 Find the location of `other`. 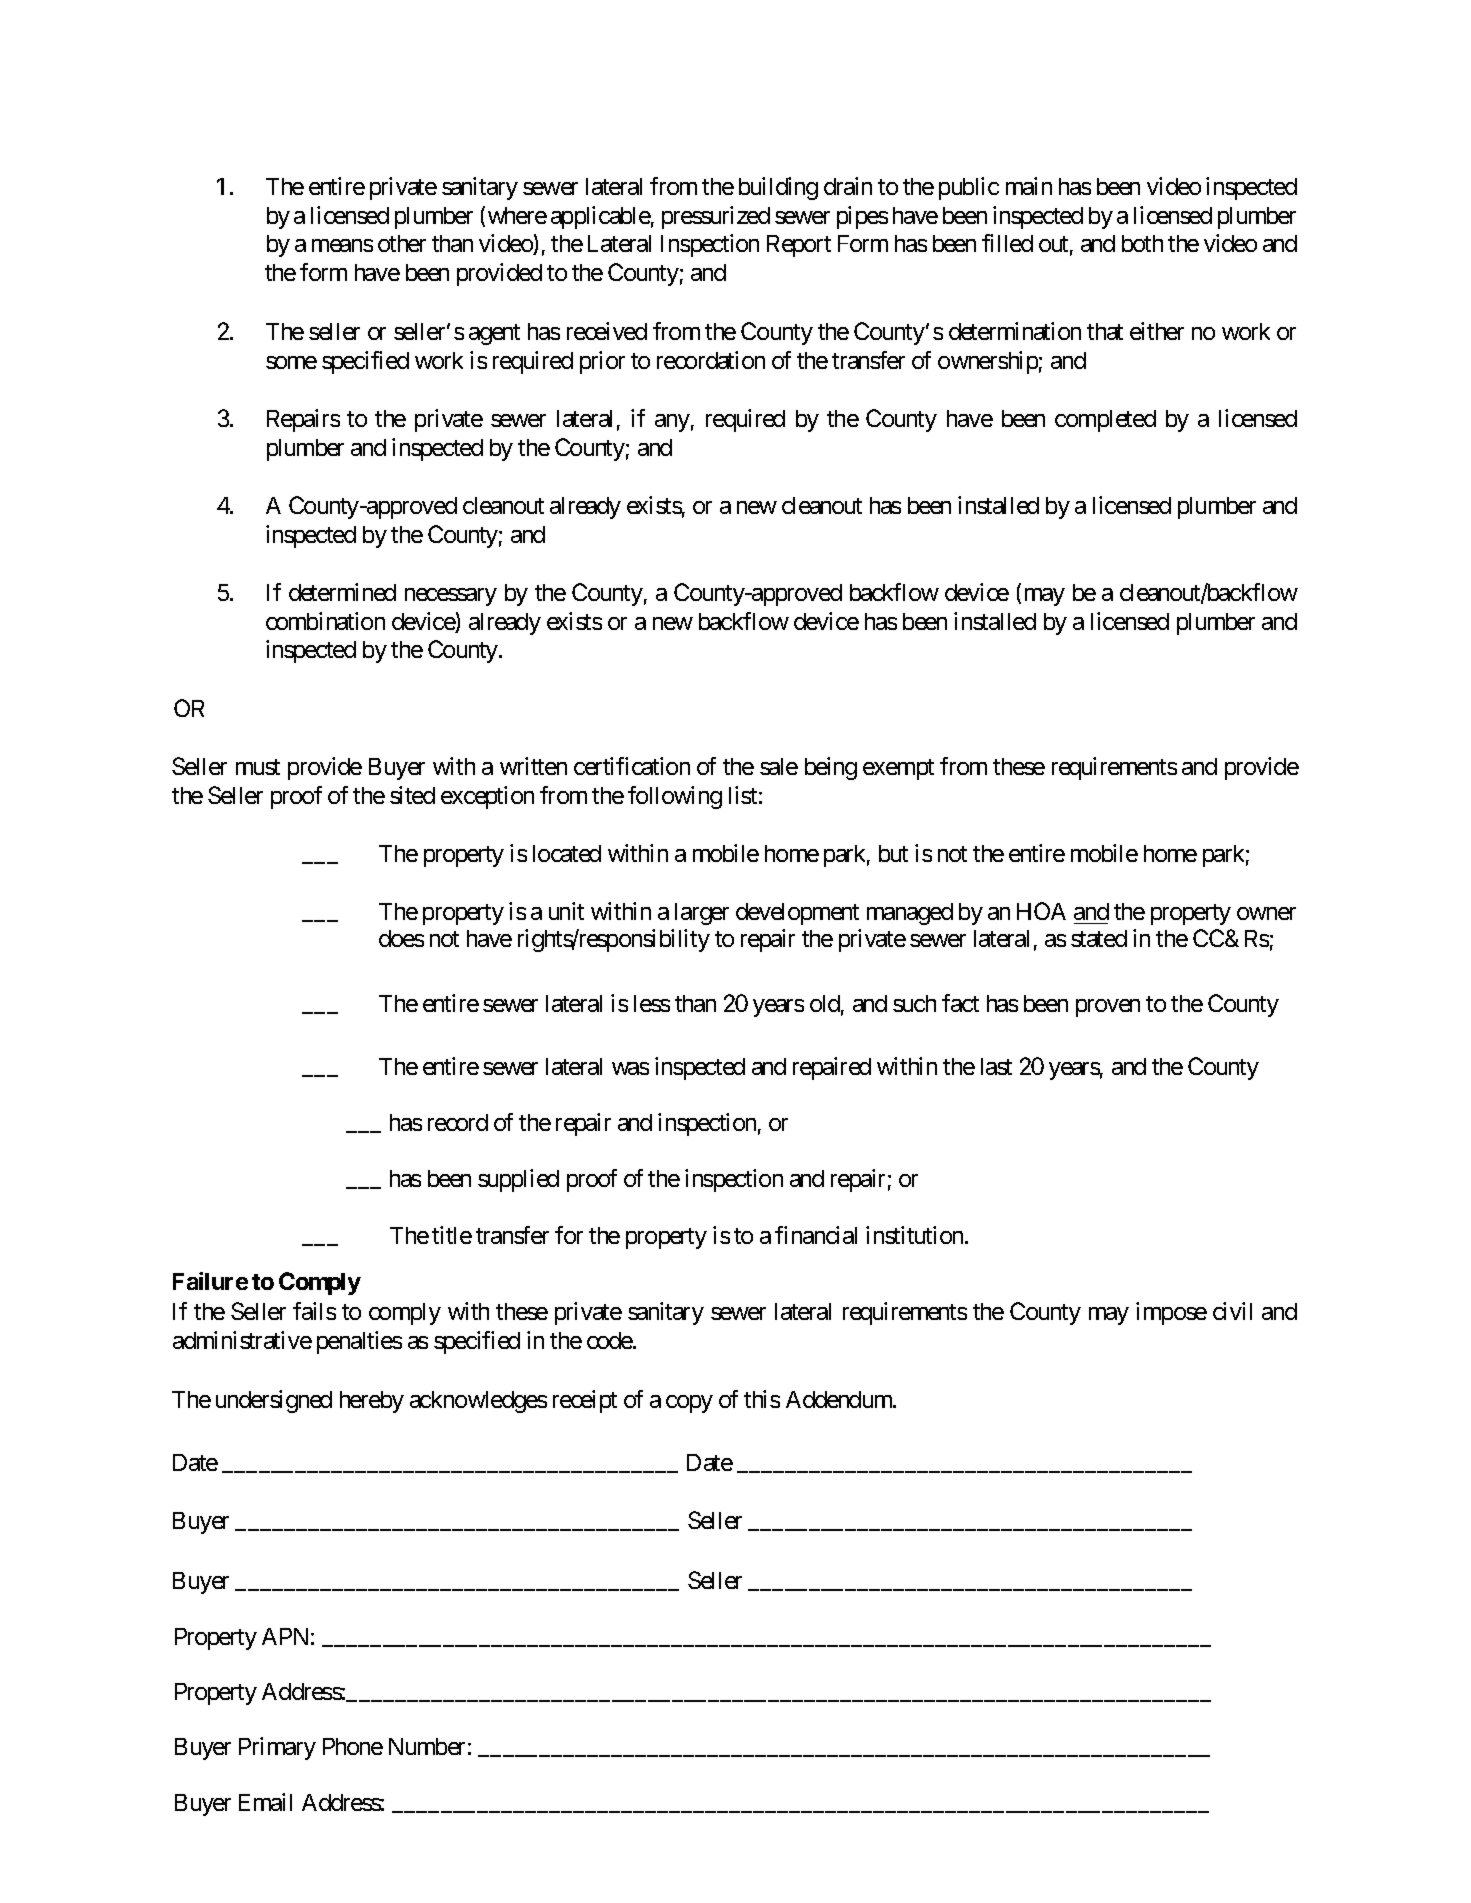

other is located at coordinates (402, 243).
